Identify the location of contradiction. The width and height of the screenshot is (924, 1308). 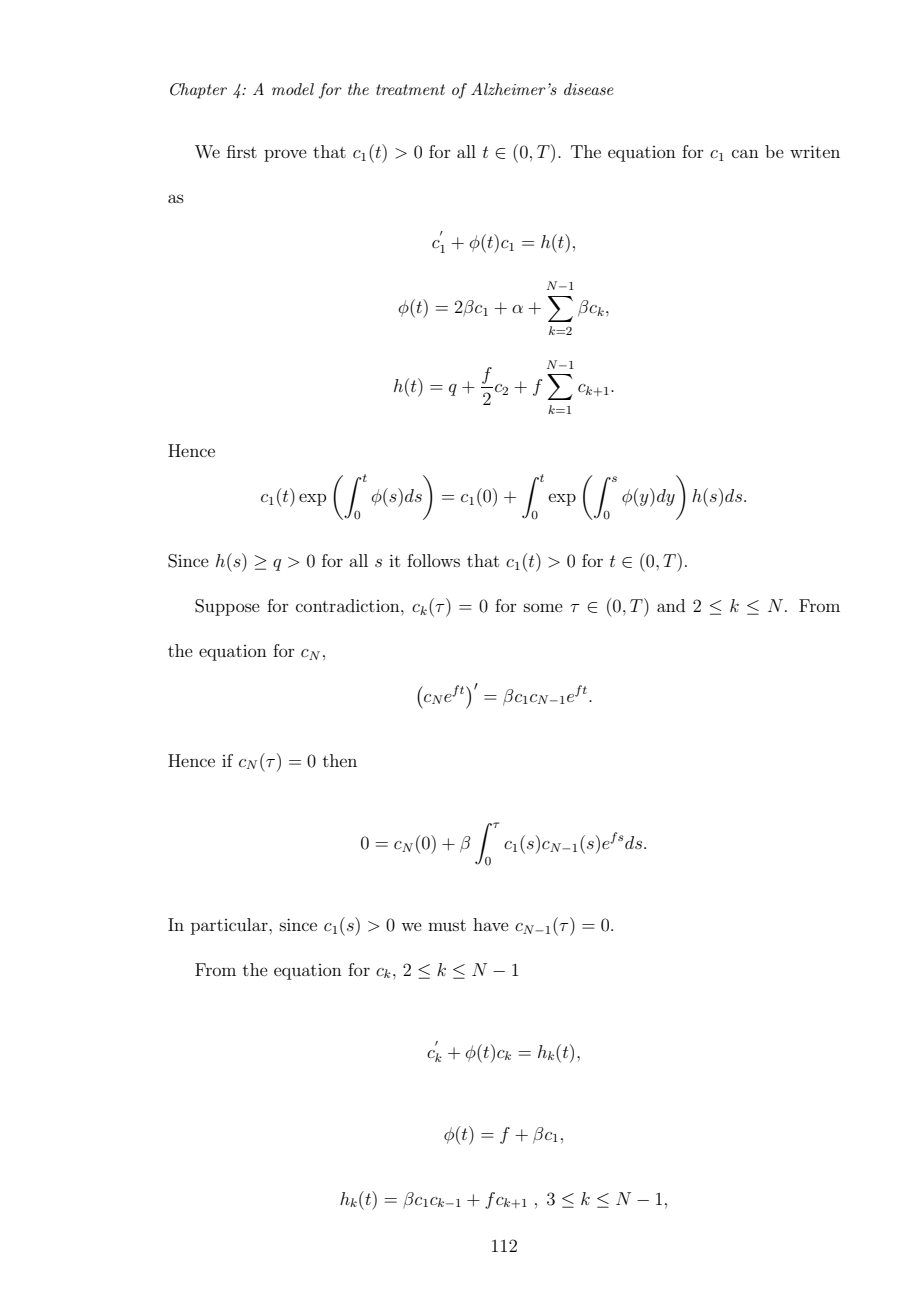
(349, 605).
